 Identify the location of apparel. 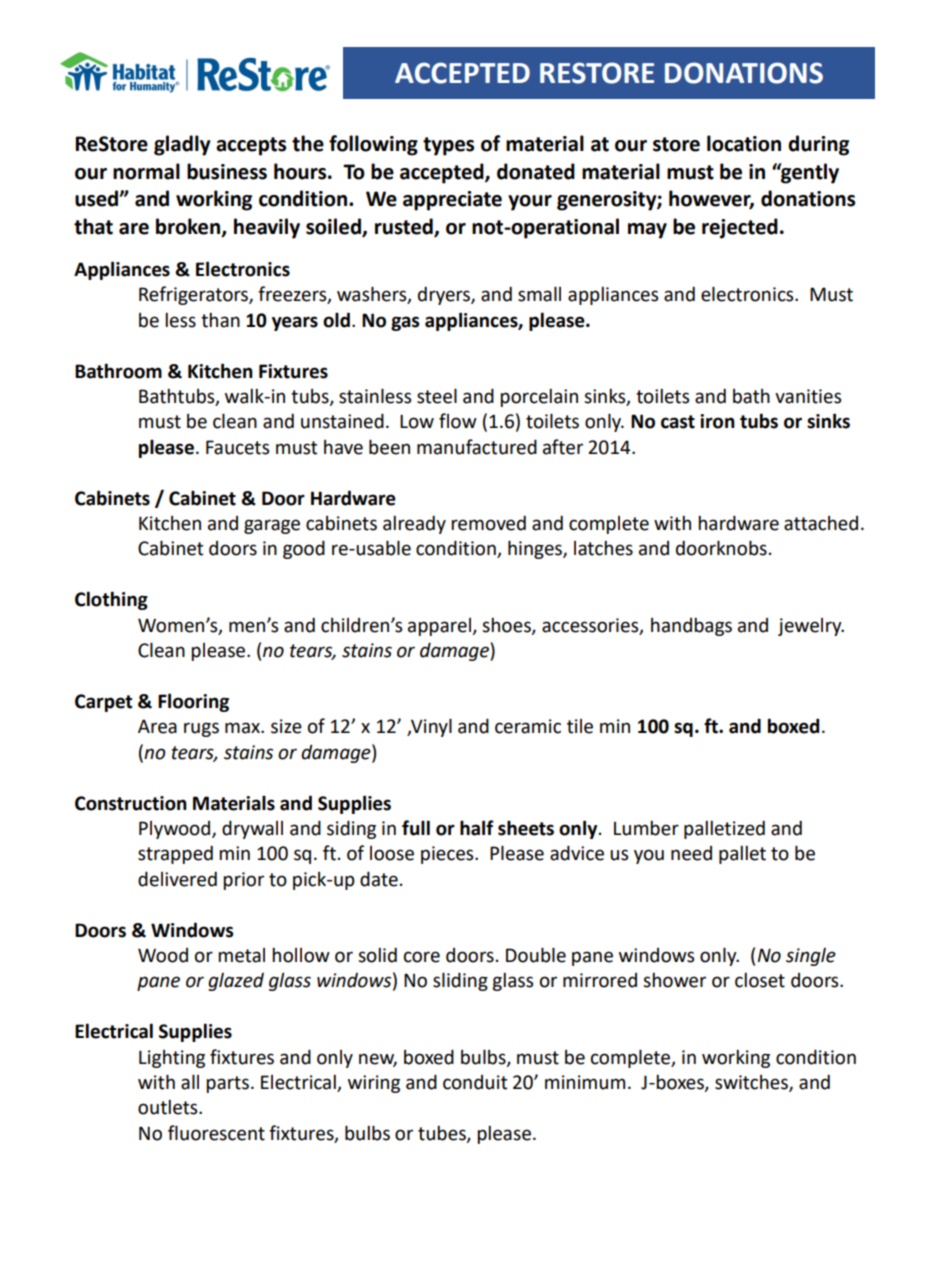
(440, 627).
